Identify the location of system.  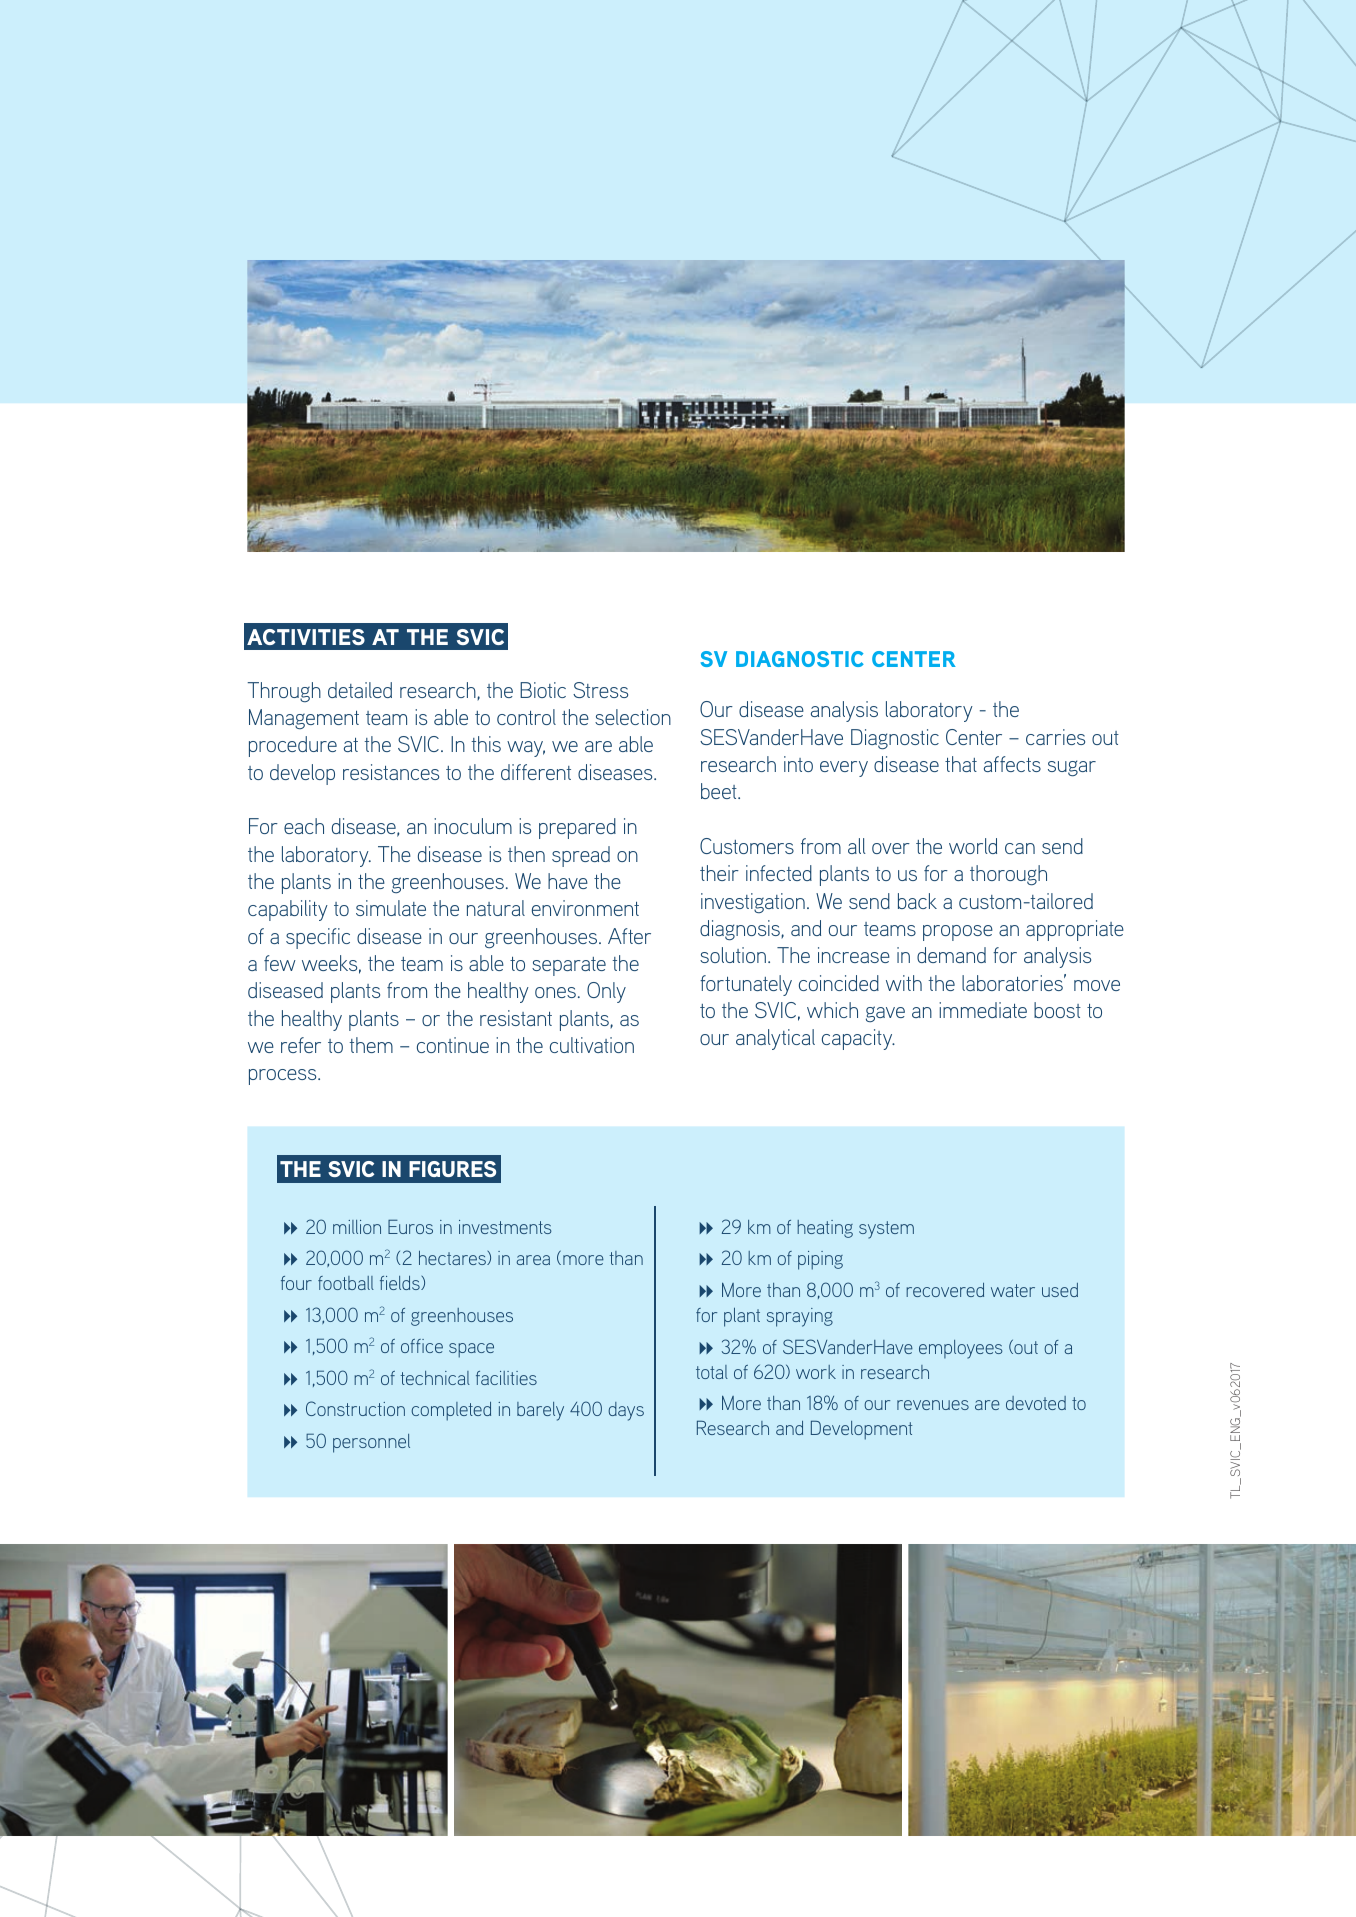
(886, 1230).
